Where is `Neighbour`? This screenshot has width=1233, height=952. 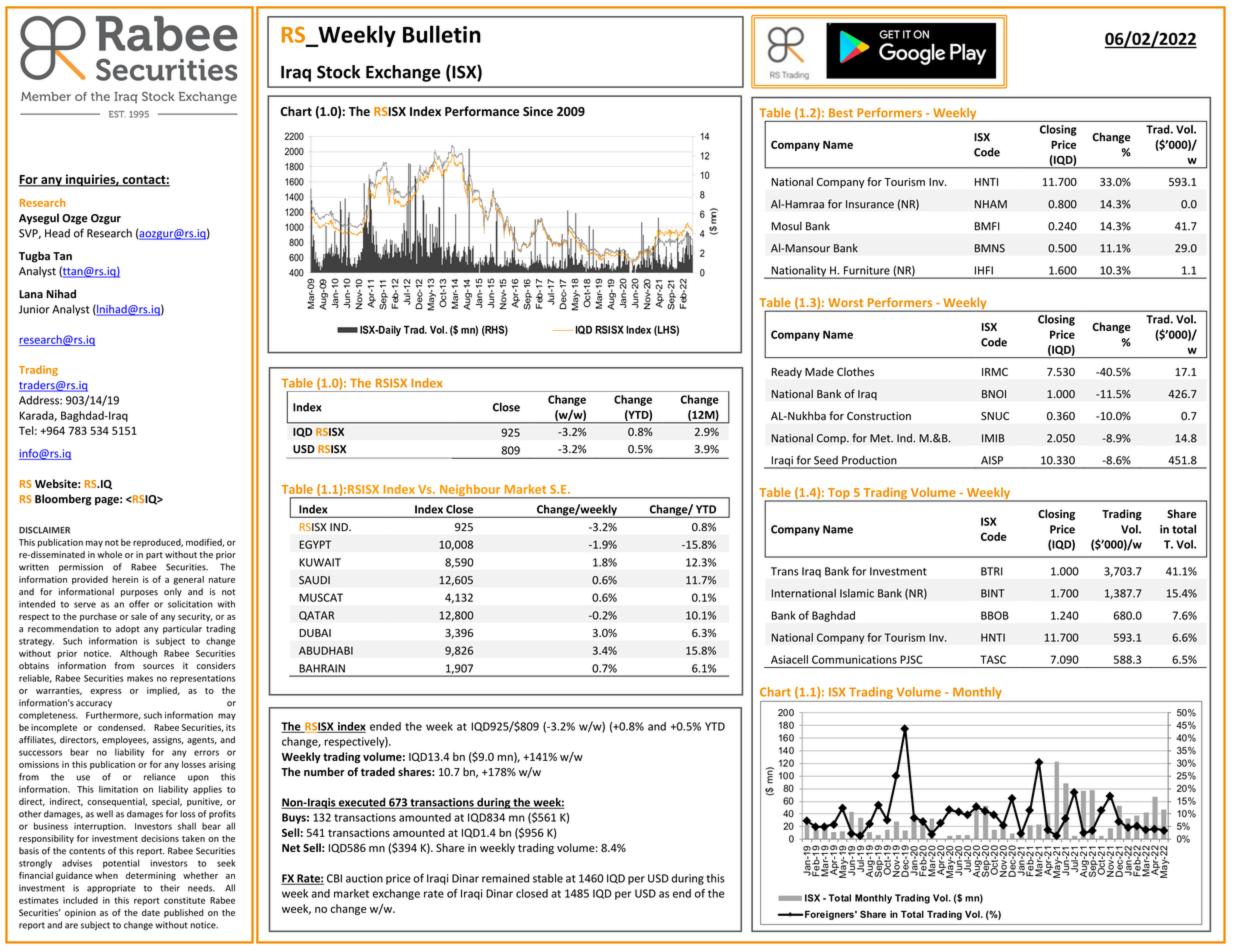
Neighbour is located at coordinates (470, 491).
